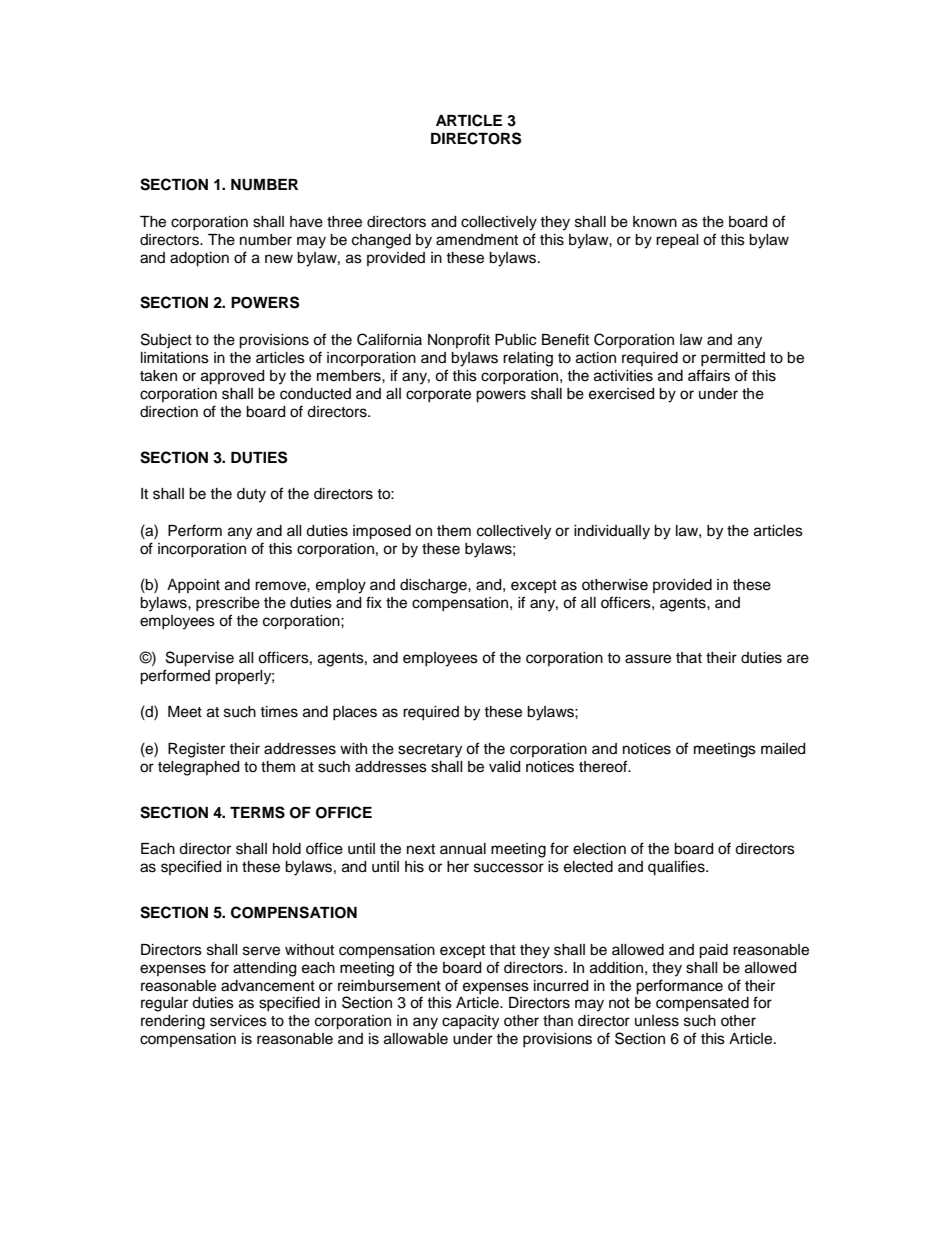 This page has width=952, height=1233. Describe the element at coordinates (382, 532) in the page. I see `imposed` at that location.
